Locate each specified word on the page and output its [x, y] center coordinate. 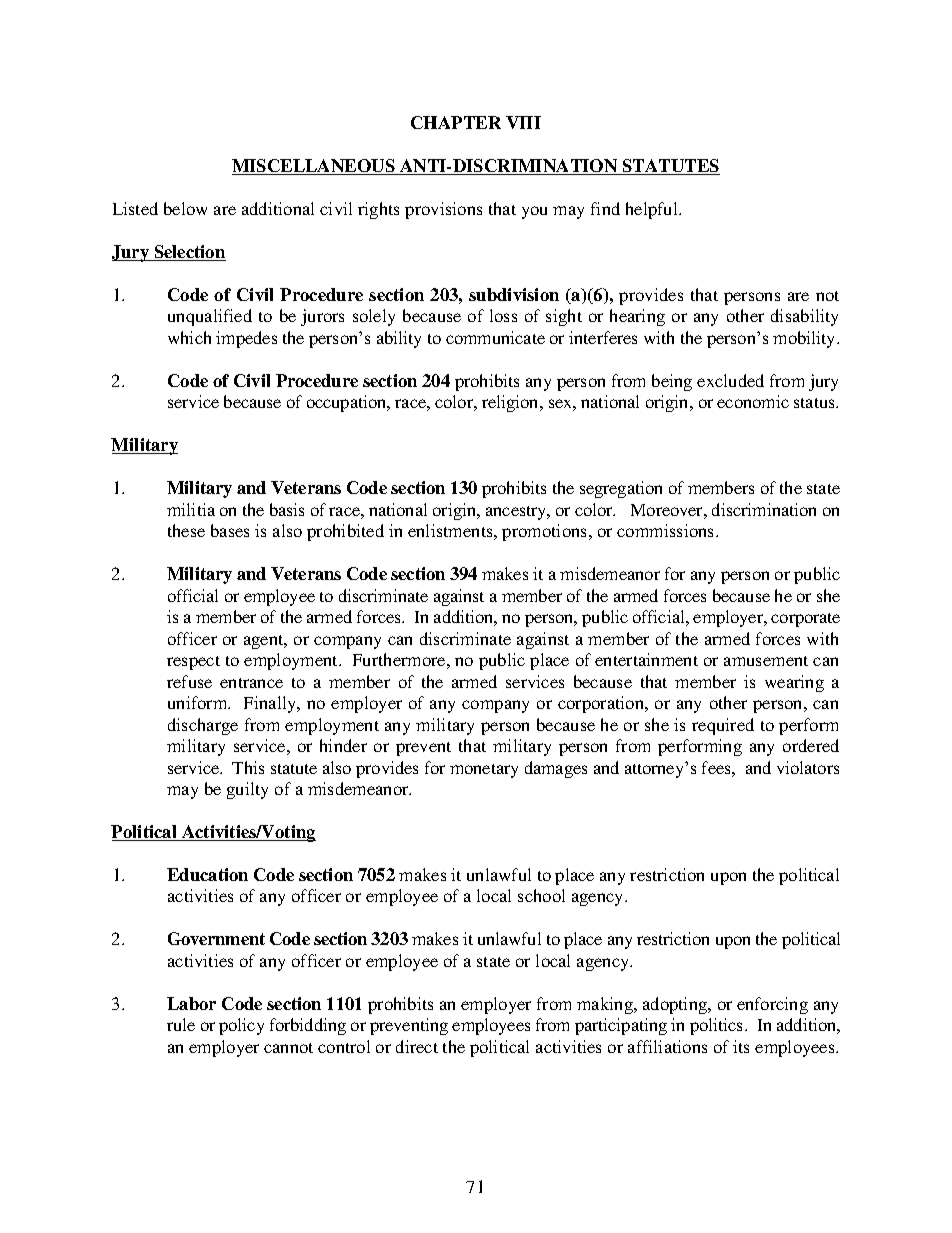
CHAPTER [456, 122]
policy [241, 1026]
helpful [653, 210]
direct [417, 1046]
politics [718, 1026]
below [185, 208]
